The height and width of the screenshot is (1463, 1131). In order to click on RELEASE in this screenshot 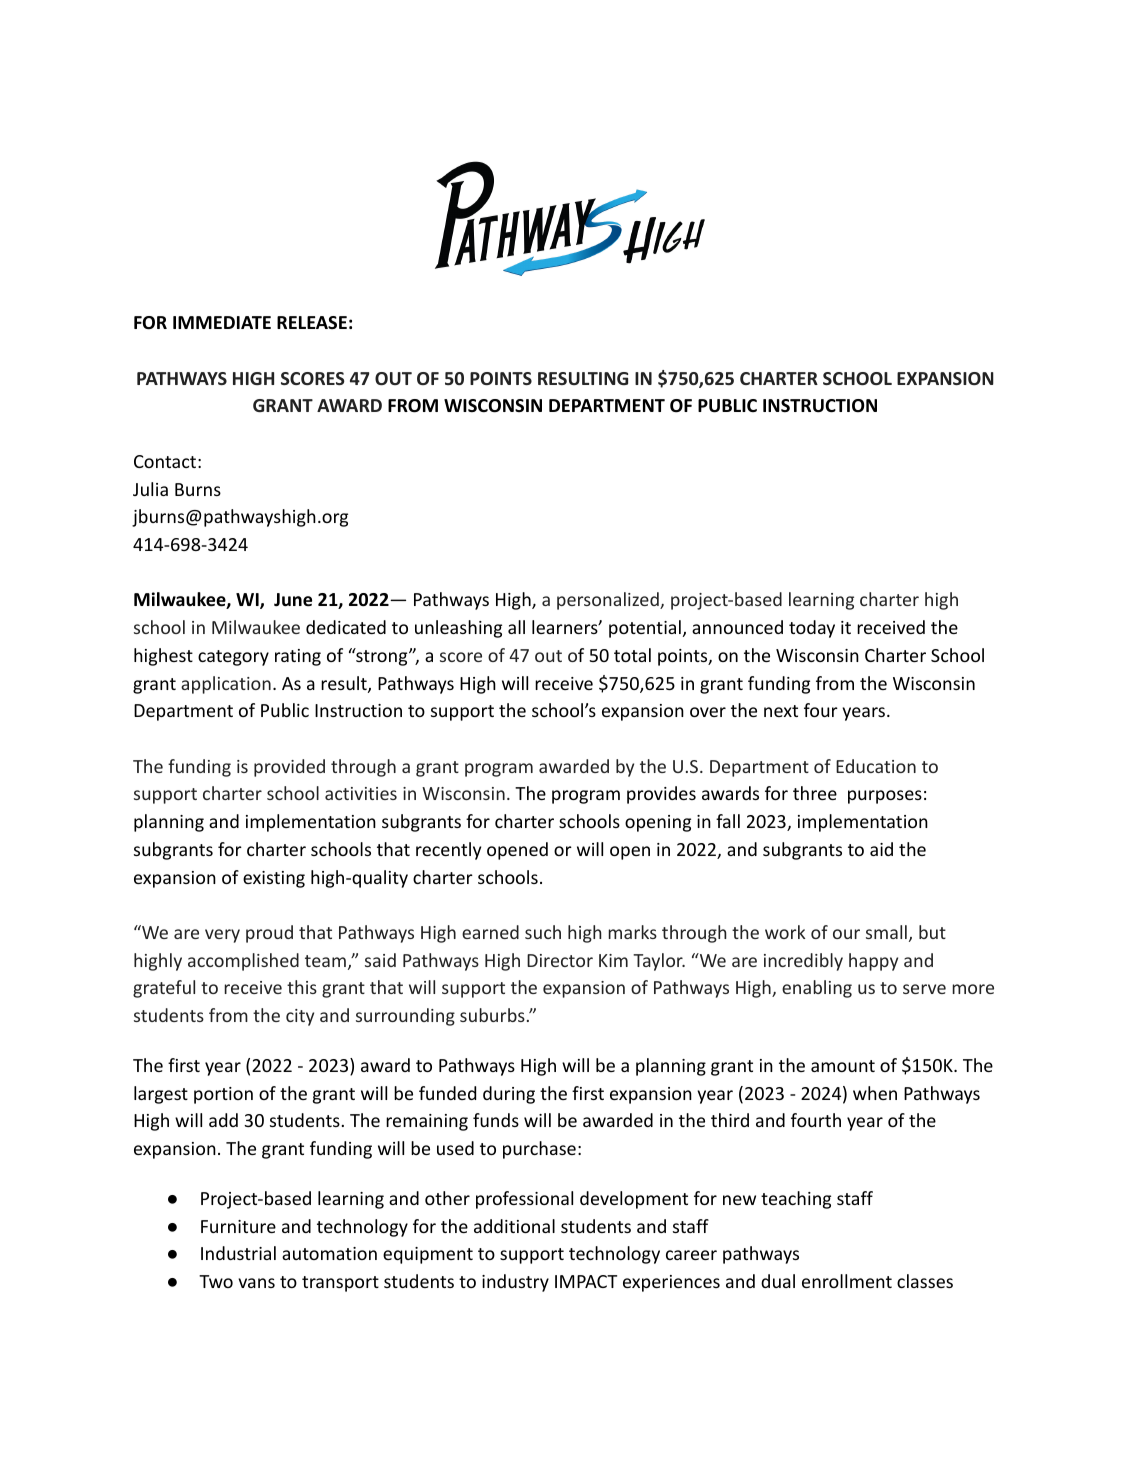, I will do `click(312, 322)`.
